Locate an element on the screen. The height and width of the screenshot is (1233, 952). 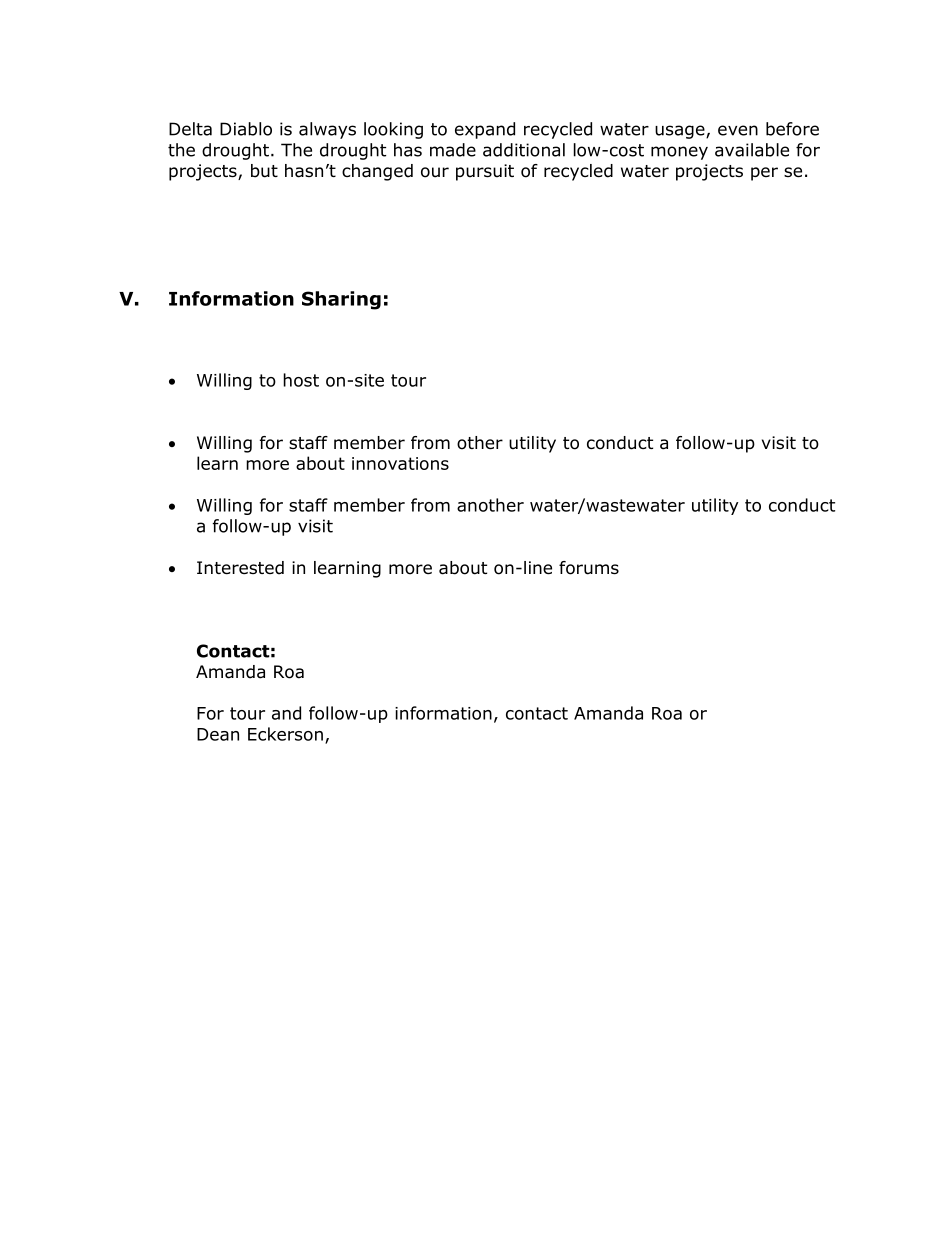
changed is located at coordinates (377, 172).
